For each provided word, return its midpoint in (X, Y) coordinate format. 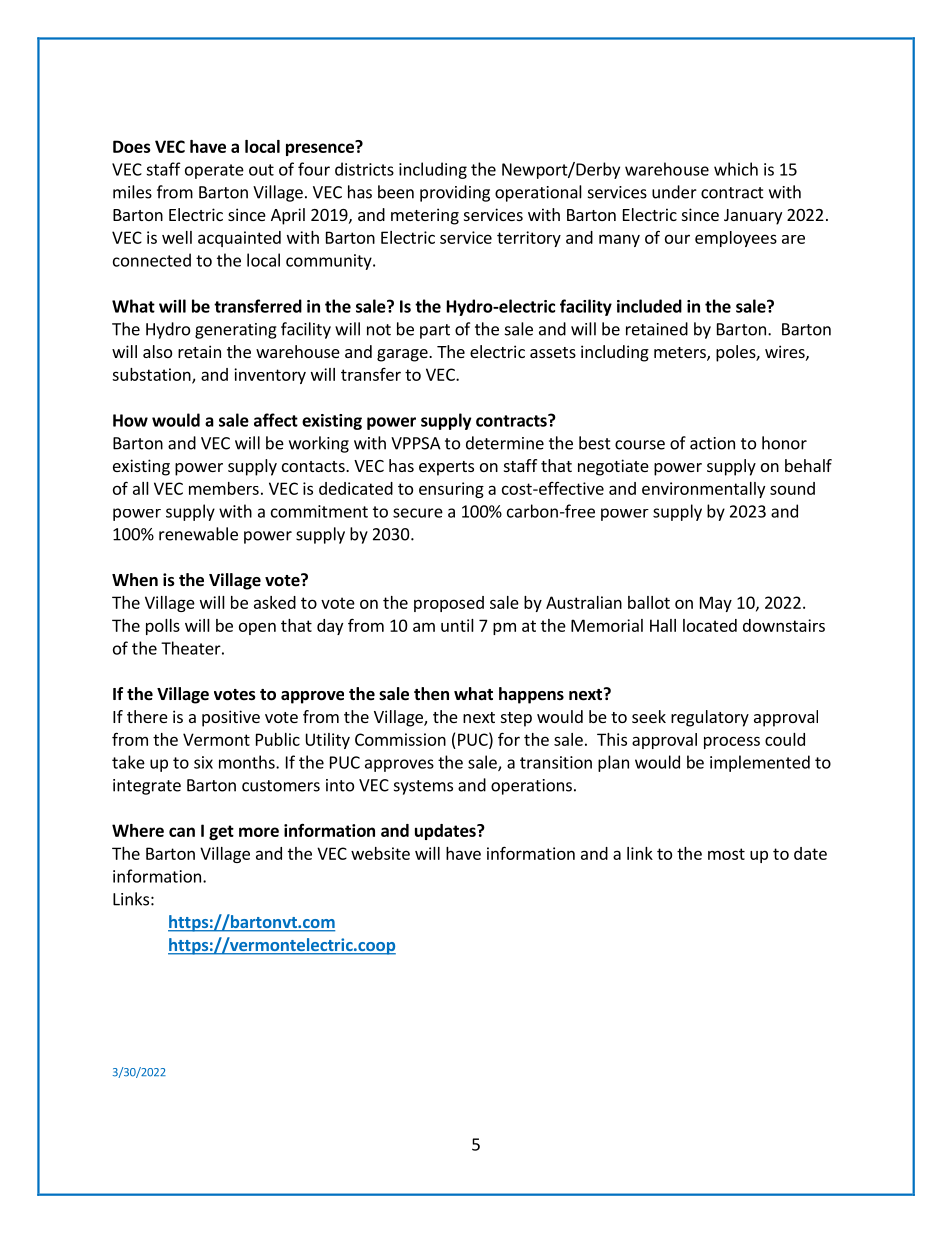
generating (236, 331)
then (431, 694)
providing (455, 193)
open (257, 628)
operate (214, 171)
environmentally (703, 490)
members (224, 488)
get (221, 832)
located (710, 625)
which (736, 169)
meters (681, 354)
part (435, 331)
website (380, 853)
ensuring (451, 490)
